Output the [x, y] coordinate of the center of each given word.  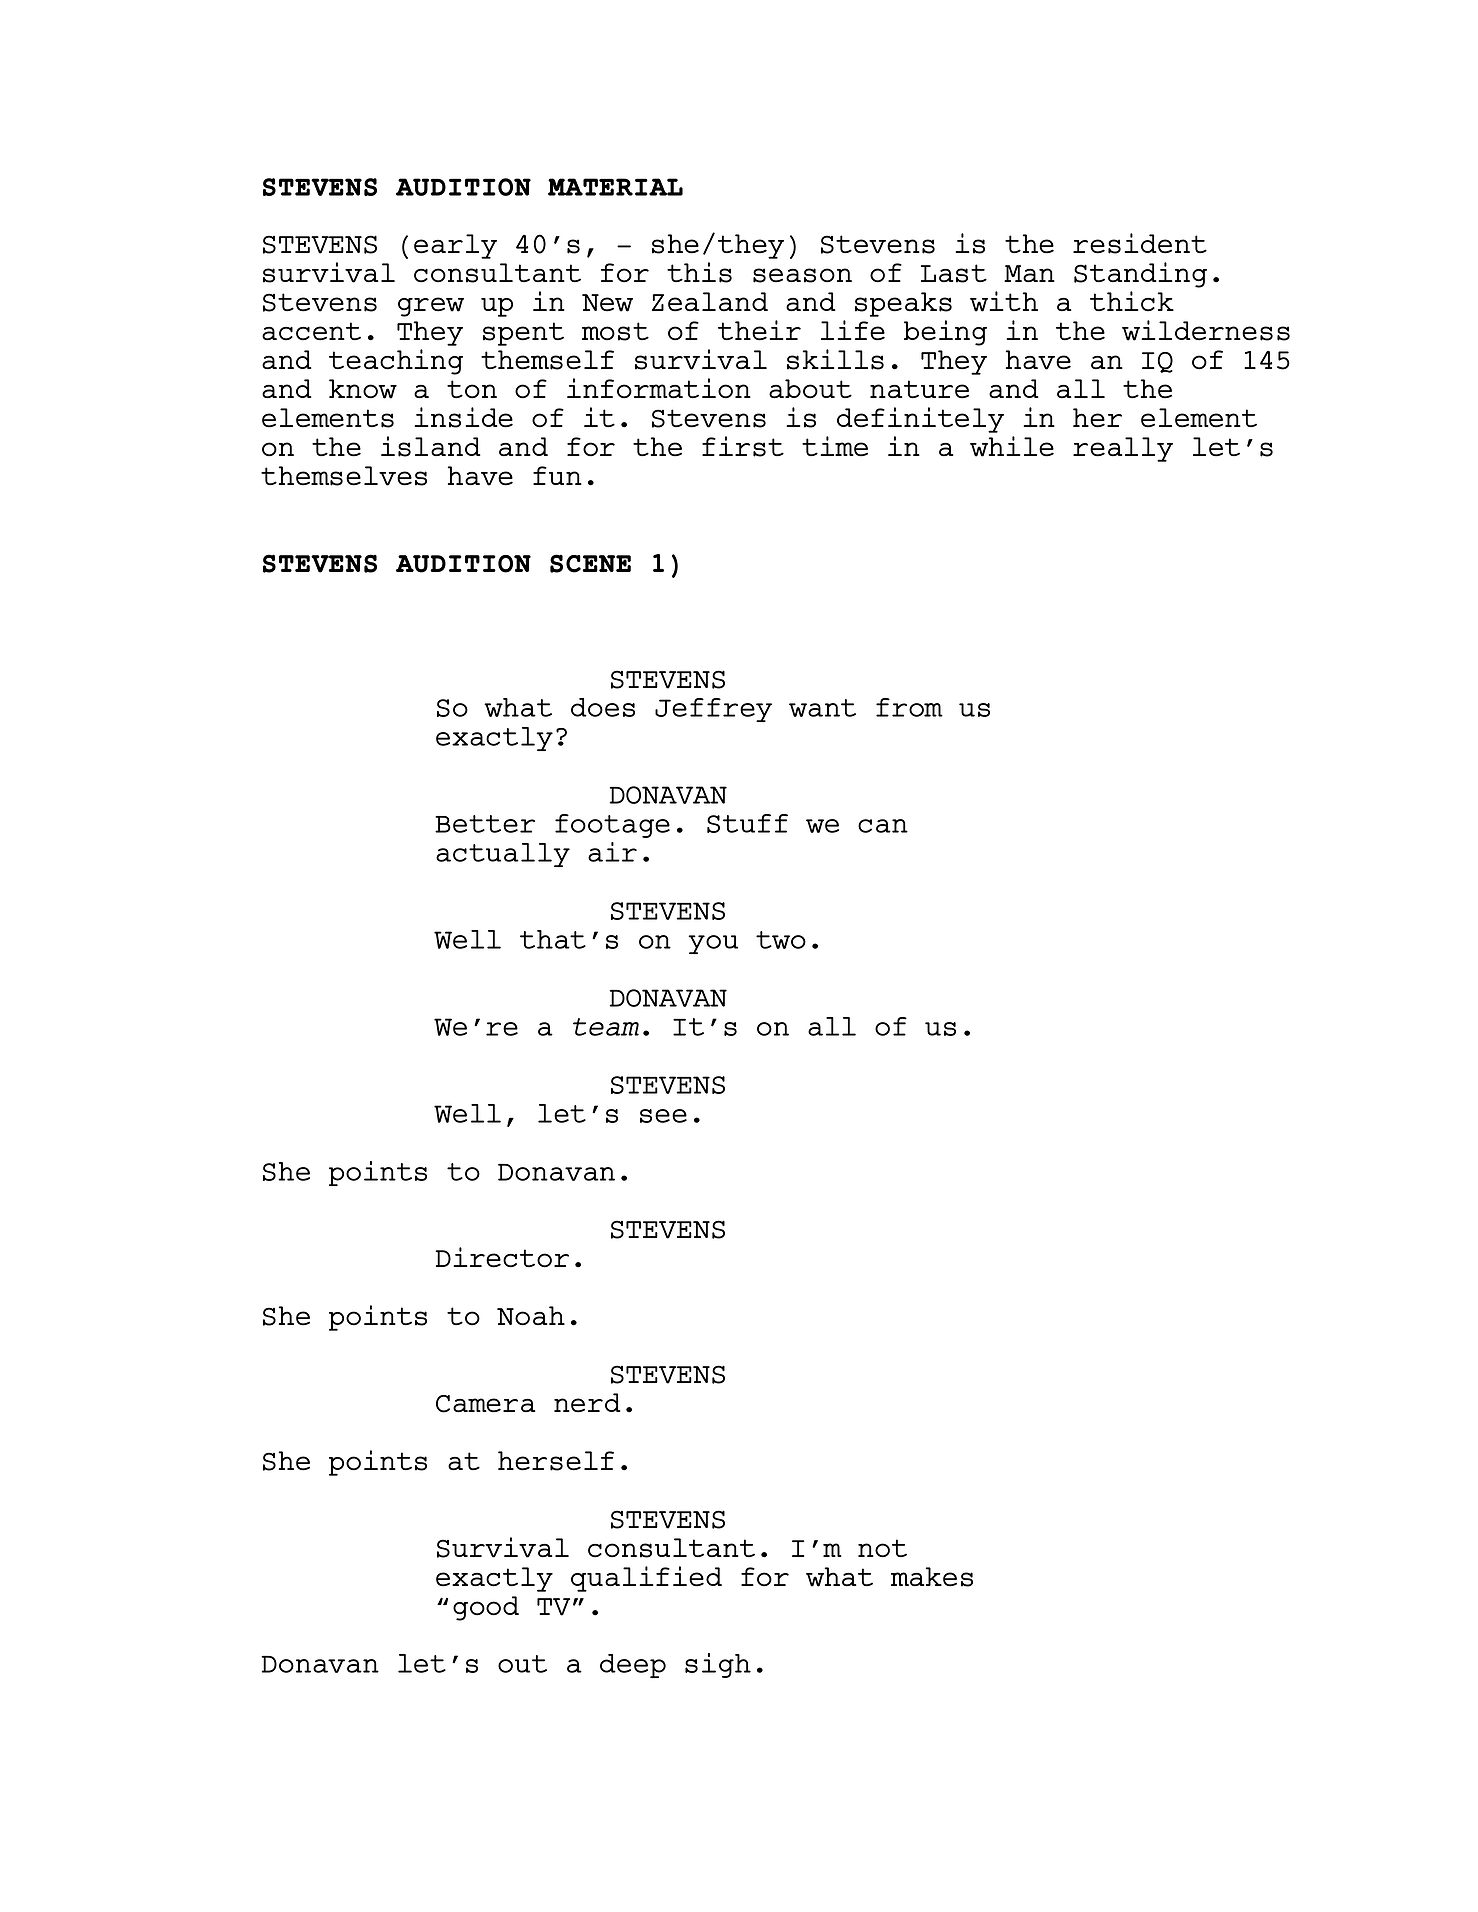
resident [1140, 243]
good [486, 1608]
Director [502, 1257]
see [663, 1116]
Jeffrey [713, 710]
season [802, 275]
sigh [718, 1665]
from [909, 707]
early [455, 246]
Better [485, 824]
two [781, 940]
